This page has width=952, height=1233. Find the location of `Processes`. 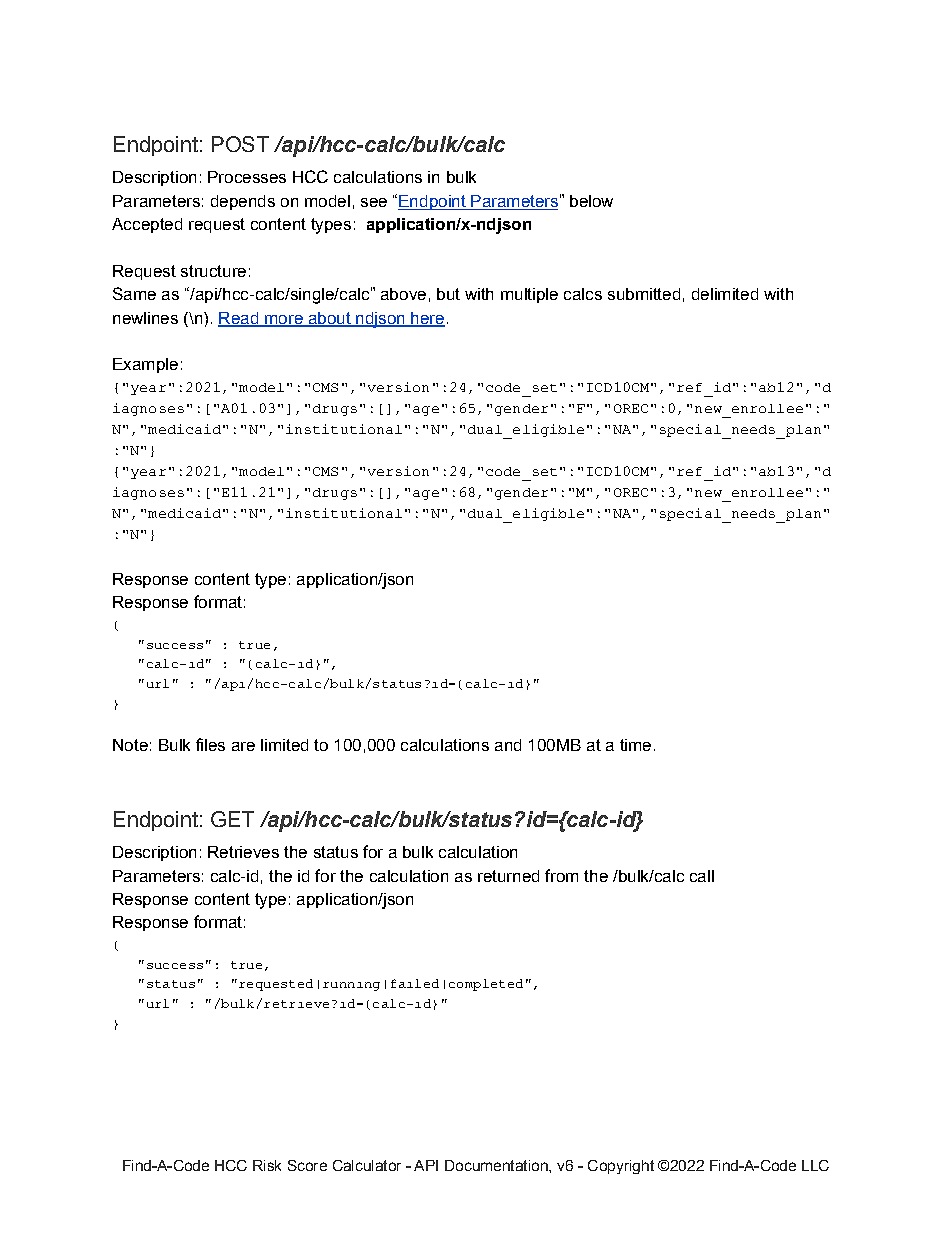

Processes is located at coordinates (247, 177).
